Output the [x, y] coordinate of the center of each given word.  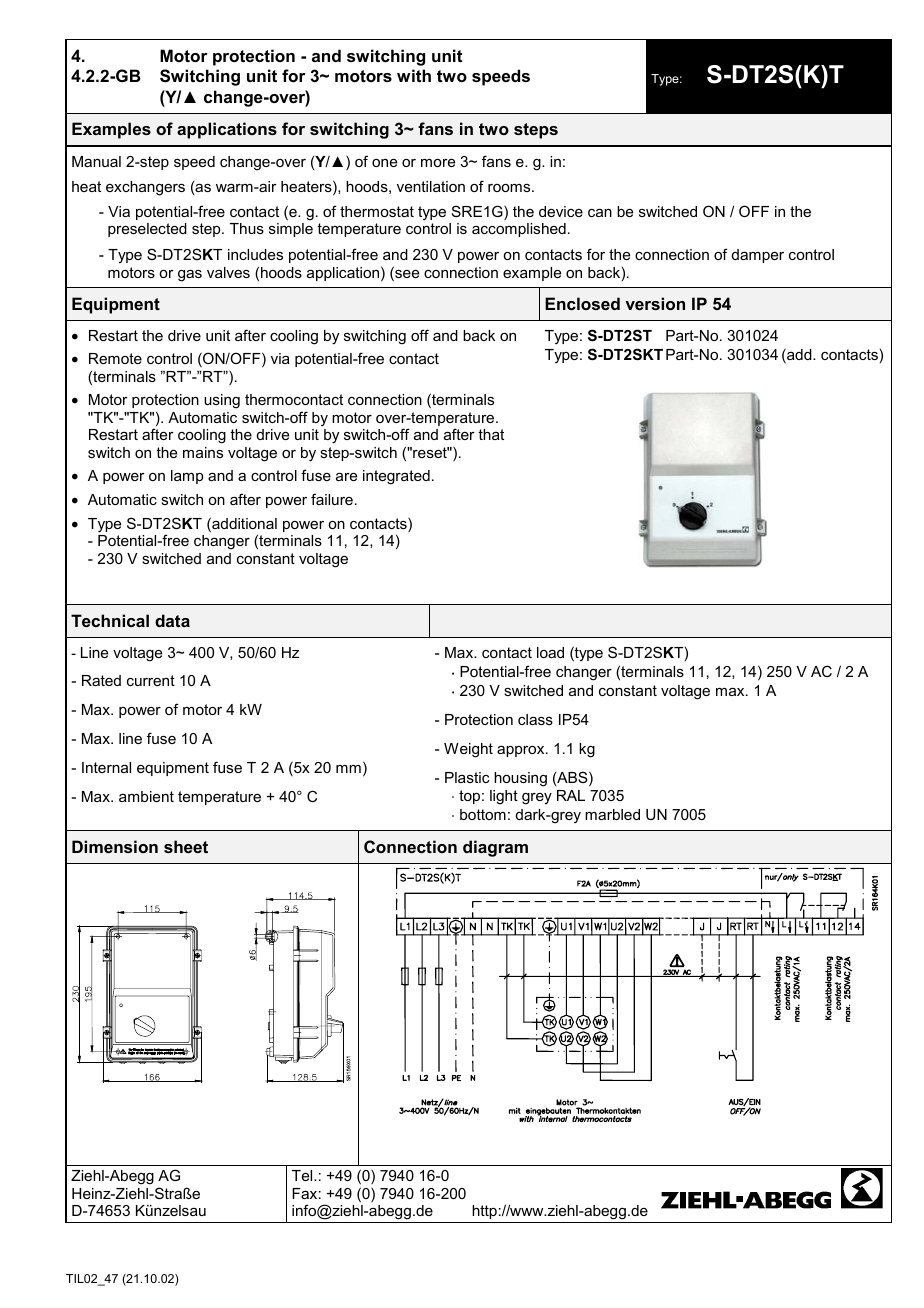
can [600, 213]
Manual [96, 161]
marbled [612, 814]
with [414, 75]
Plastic [467, 777]
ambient [146, 796]
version [655, 303]
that [491, 434]
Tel [303, 1175]
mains [203, 452]
